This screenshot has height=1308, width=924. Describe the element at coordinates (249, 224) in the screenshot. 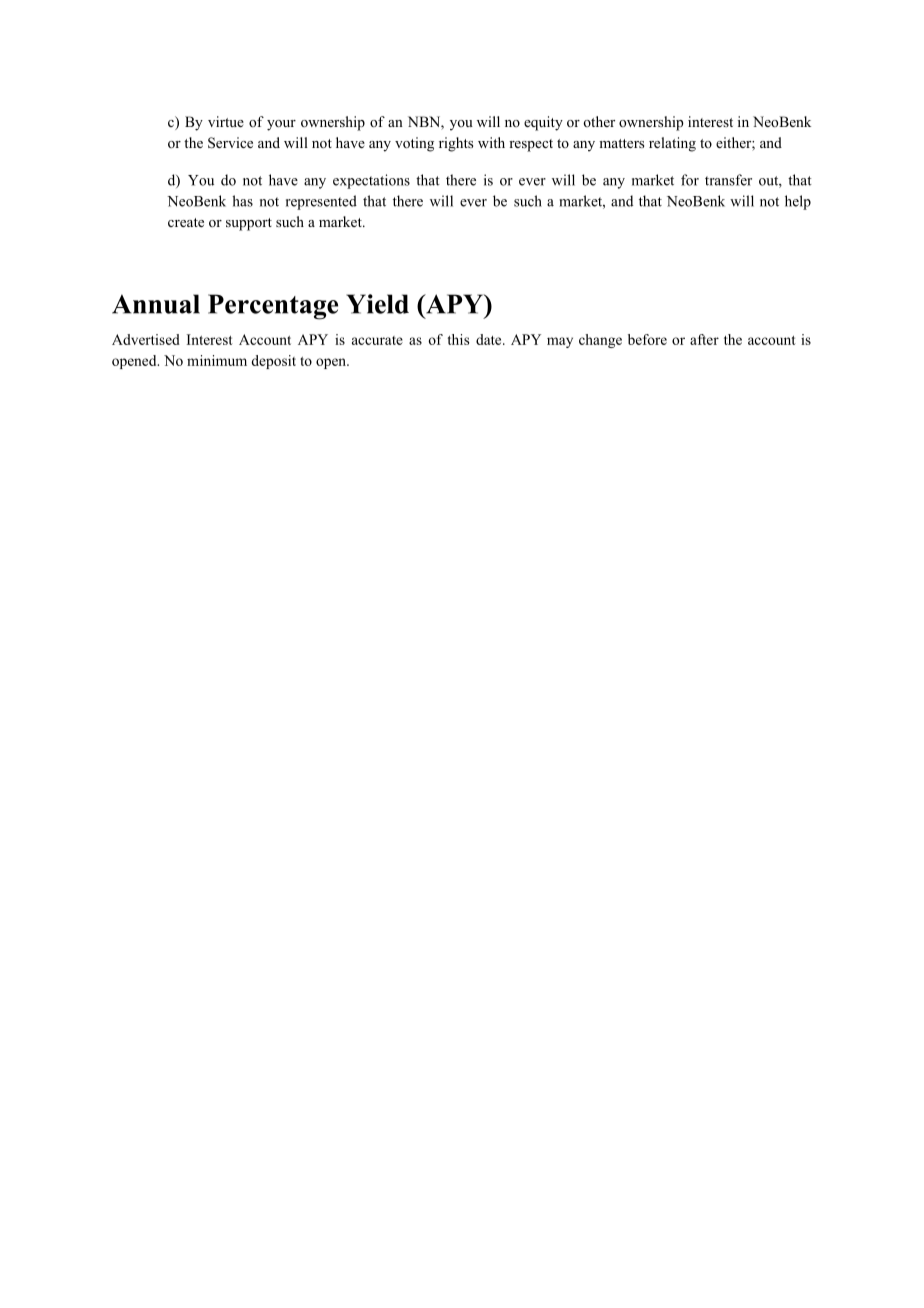

I see `support` at that location.
